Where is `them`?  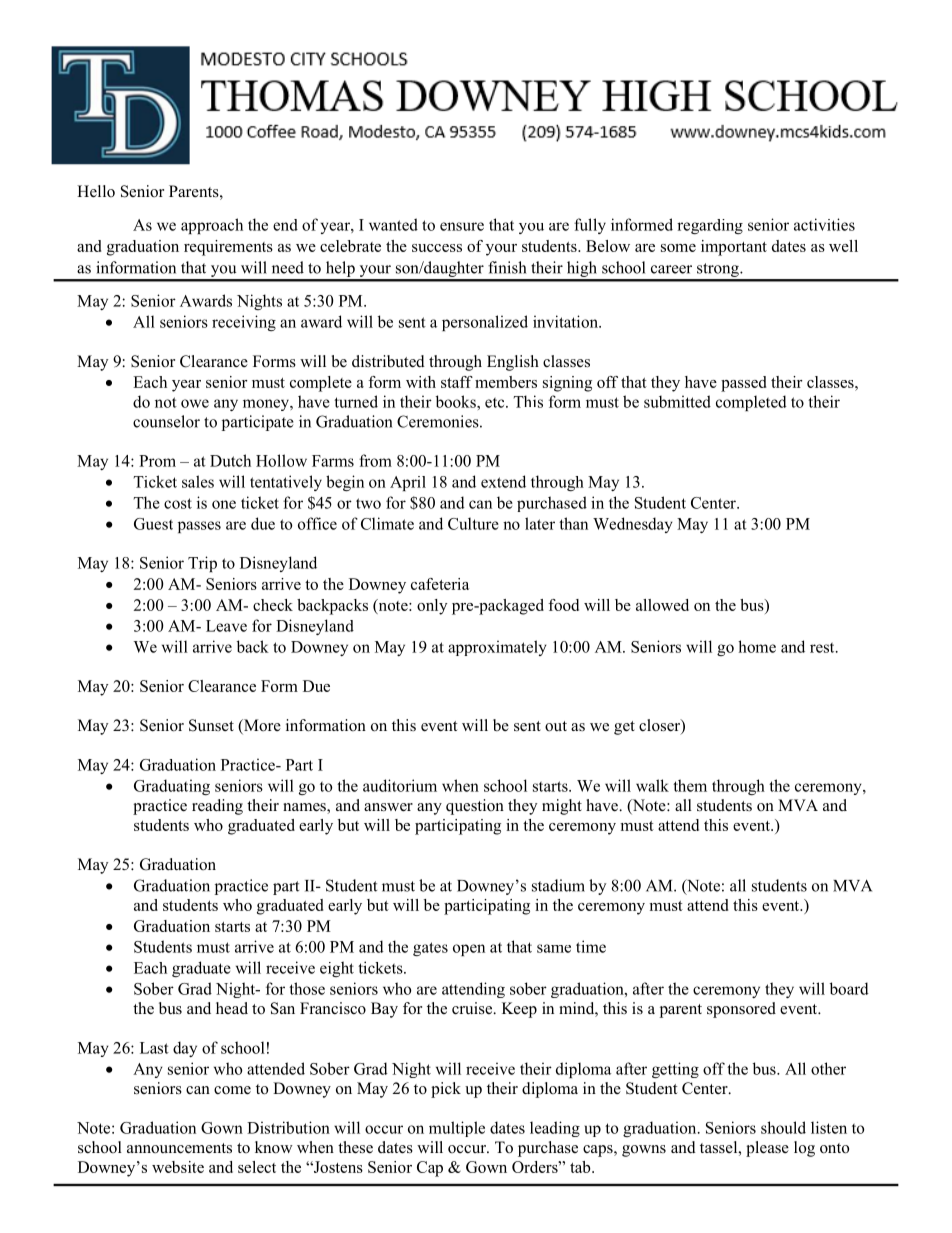 them is located at coordinates (690, 785).
